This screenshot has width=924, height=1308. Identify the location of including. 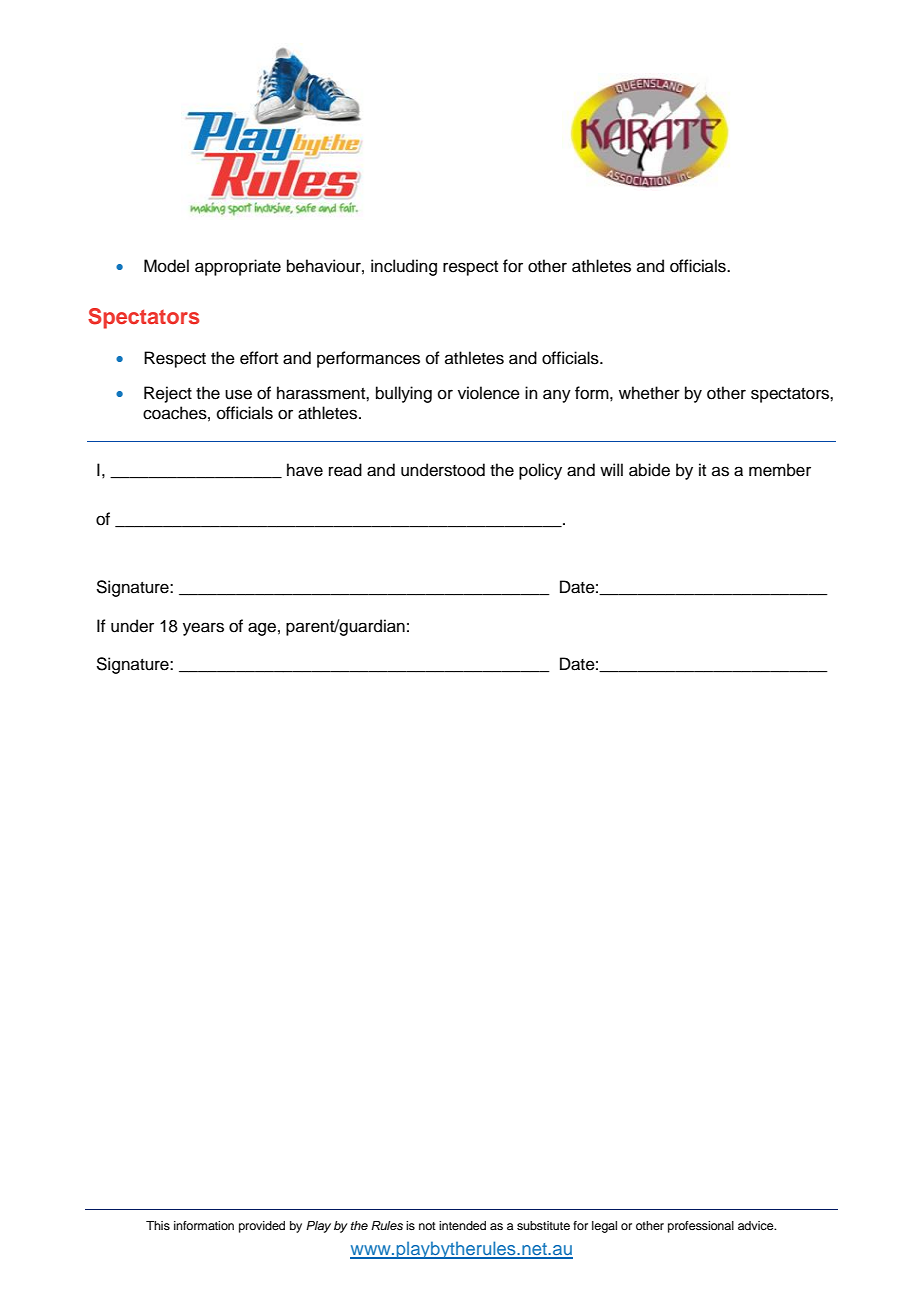
(404, 267).
